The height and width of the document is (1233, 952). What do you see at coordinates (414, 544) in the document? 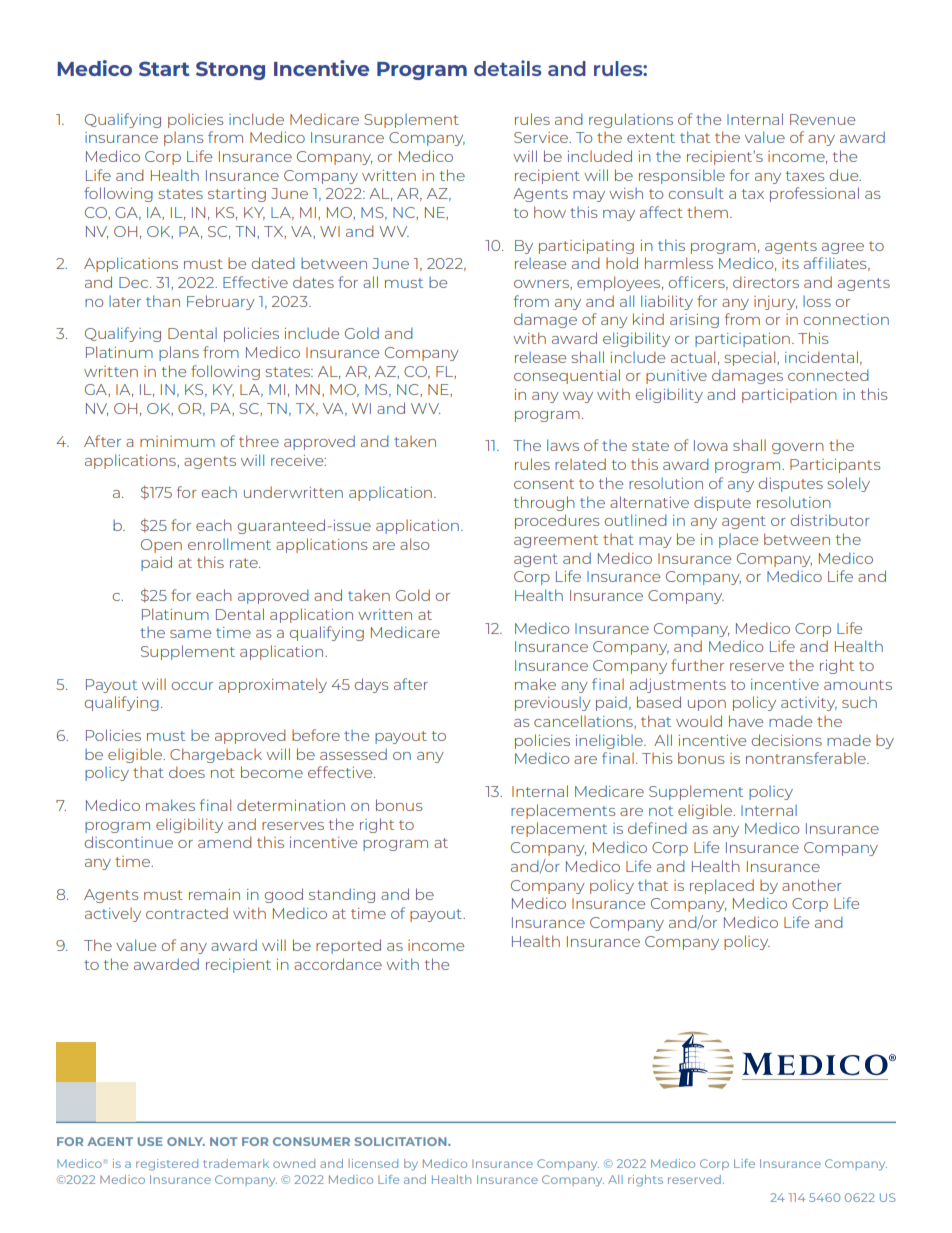
I see `also` at bounding box center [414, 544].
